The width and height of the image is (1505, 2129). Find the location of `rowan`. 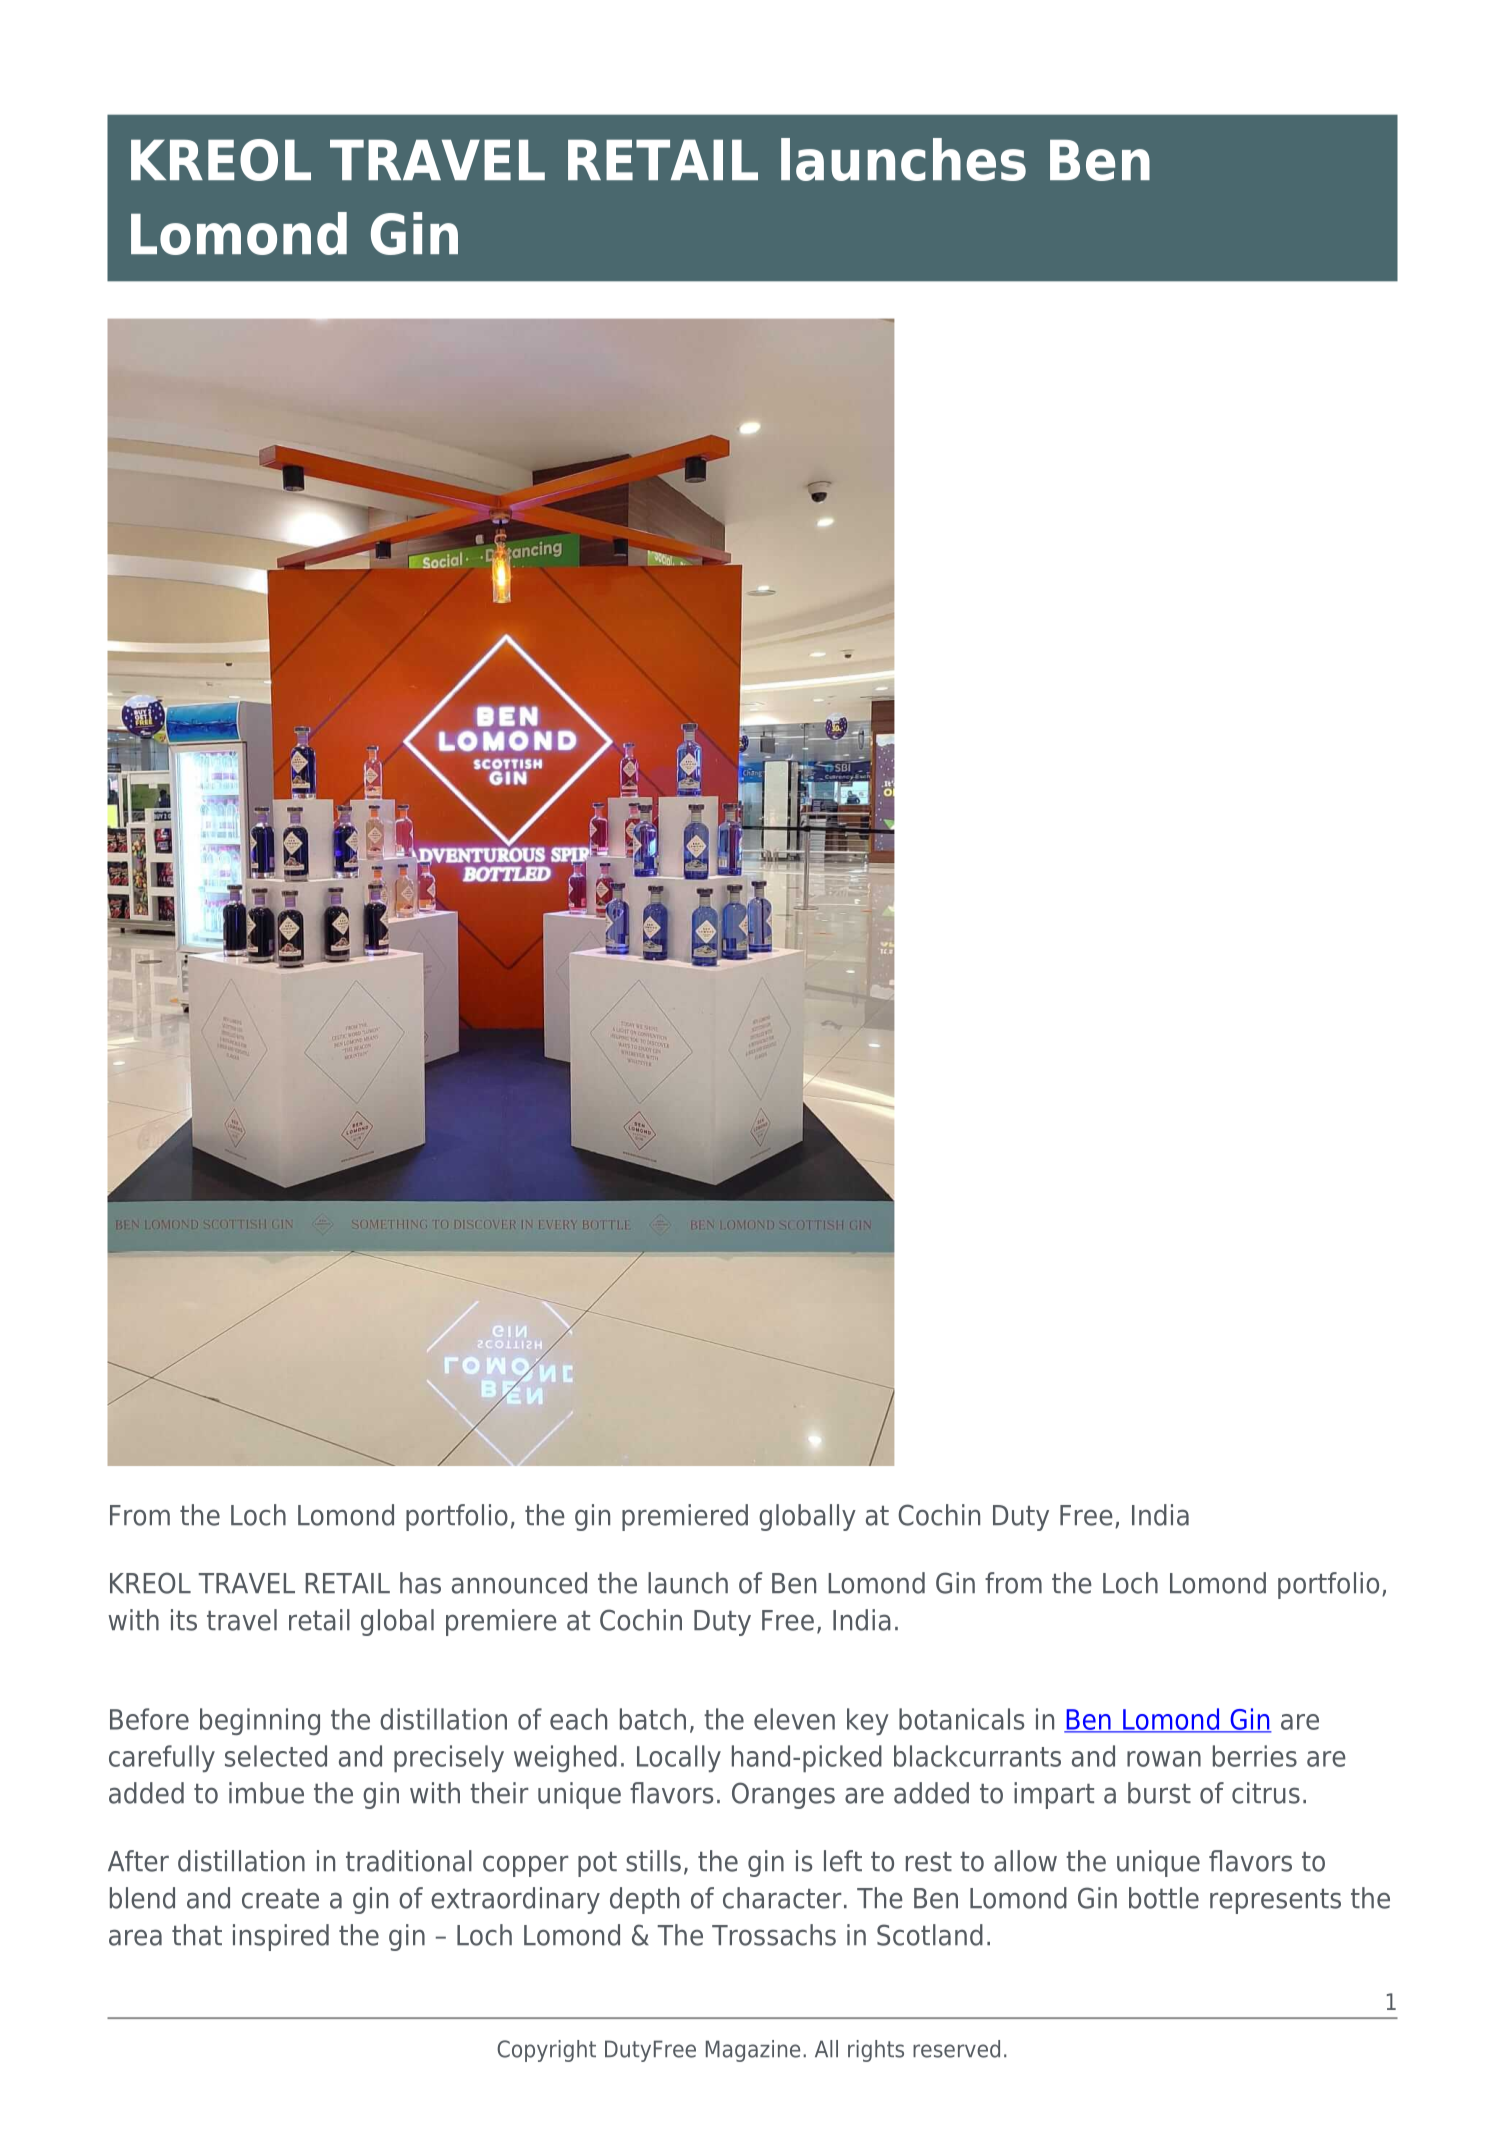

rowan is located at coordinates (1164, 1759).
